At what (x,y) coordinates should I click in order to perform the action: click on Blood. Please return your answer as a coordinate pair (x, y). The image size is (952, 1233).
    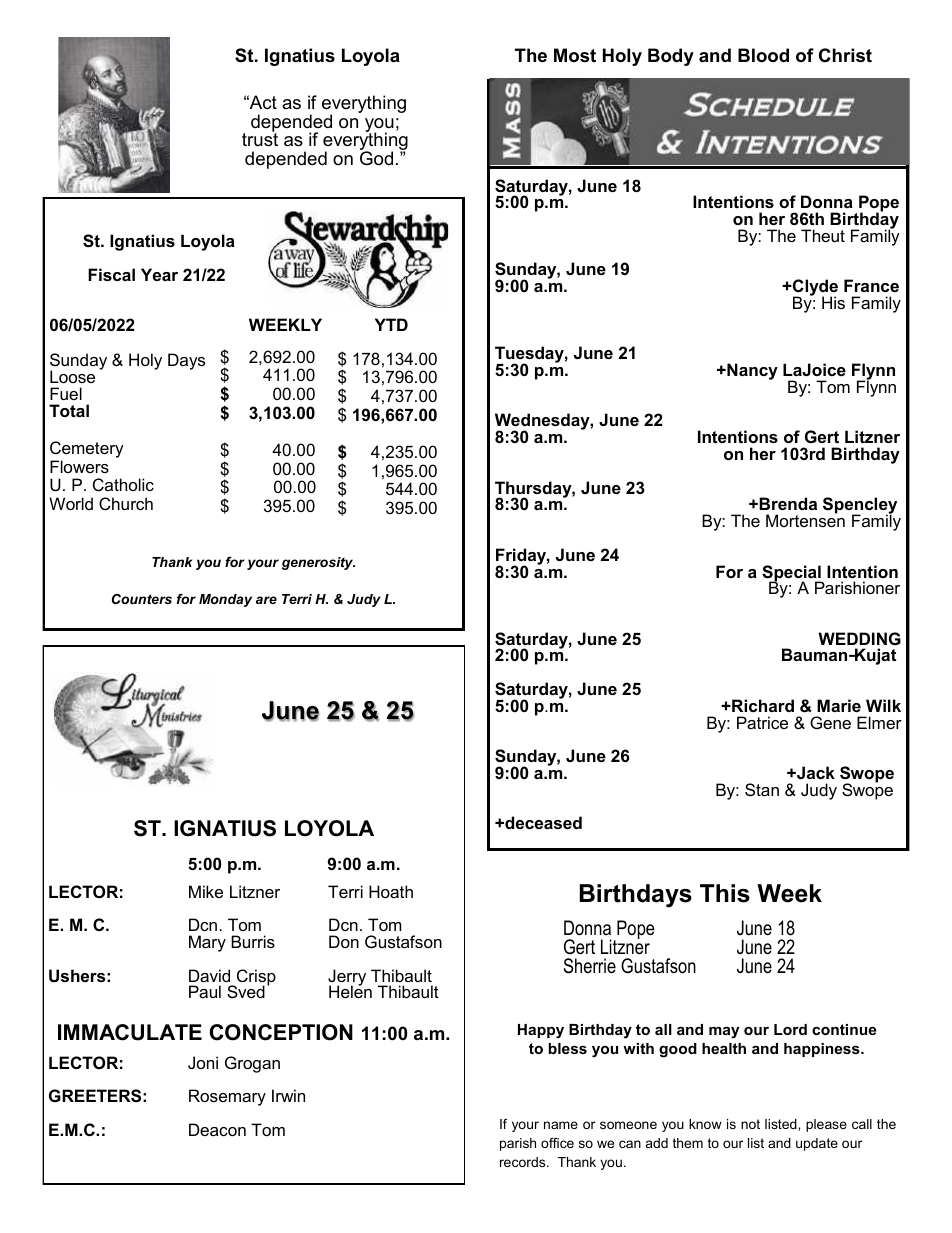
    Looking at the image, I should click on (763, 55).
